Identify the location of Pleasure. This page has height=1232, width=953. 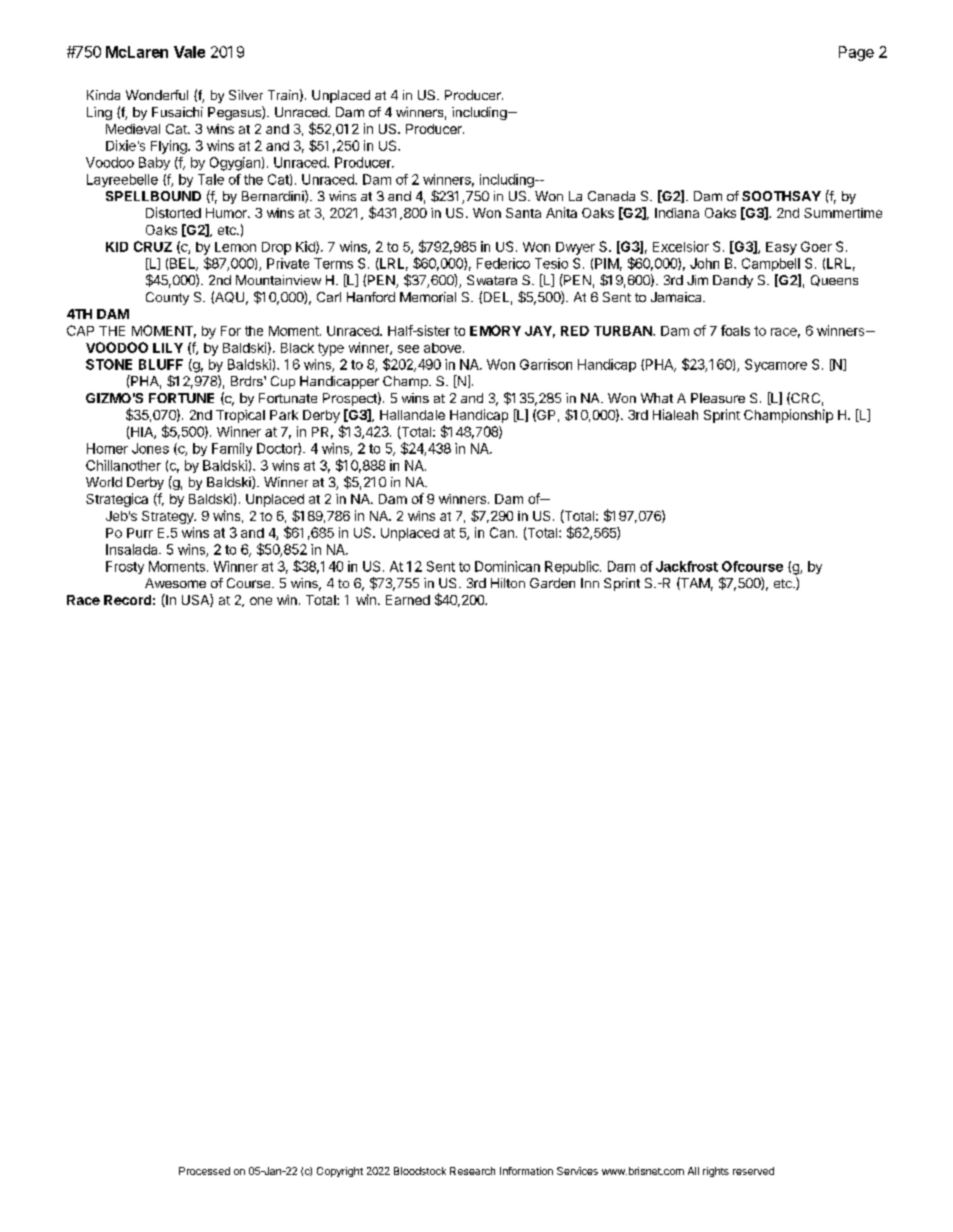
(718, 398).
